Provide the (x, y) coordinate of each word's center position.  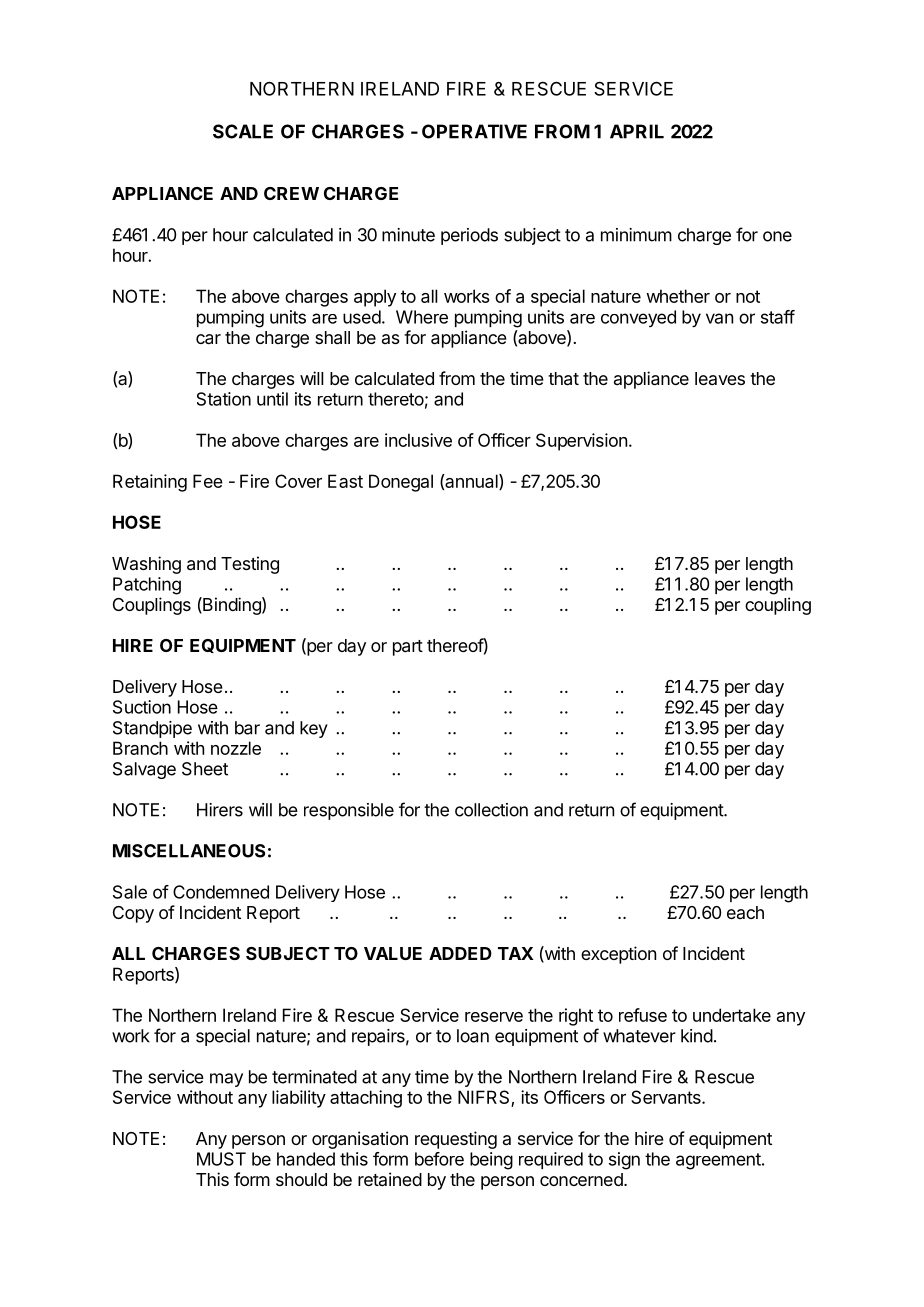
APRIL (637, 131)
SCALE (243, 131)
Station (224, 399)
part (408, 648)
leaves (720, 378)
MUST (221, 1159)
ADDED (460, 953)
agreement (718, 1161)
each (745, 912)
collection (491, 810)
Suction (142, 707)
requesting (456, 1140)
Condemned (221, 892)
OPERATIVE (474, 131)
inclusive (418, 440)
